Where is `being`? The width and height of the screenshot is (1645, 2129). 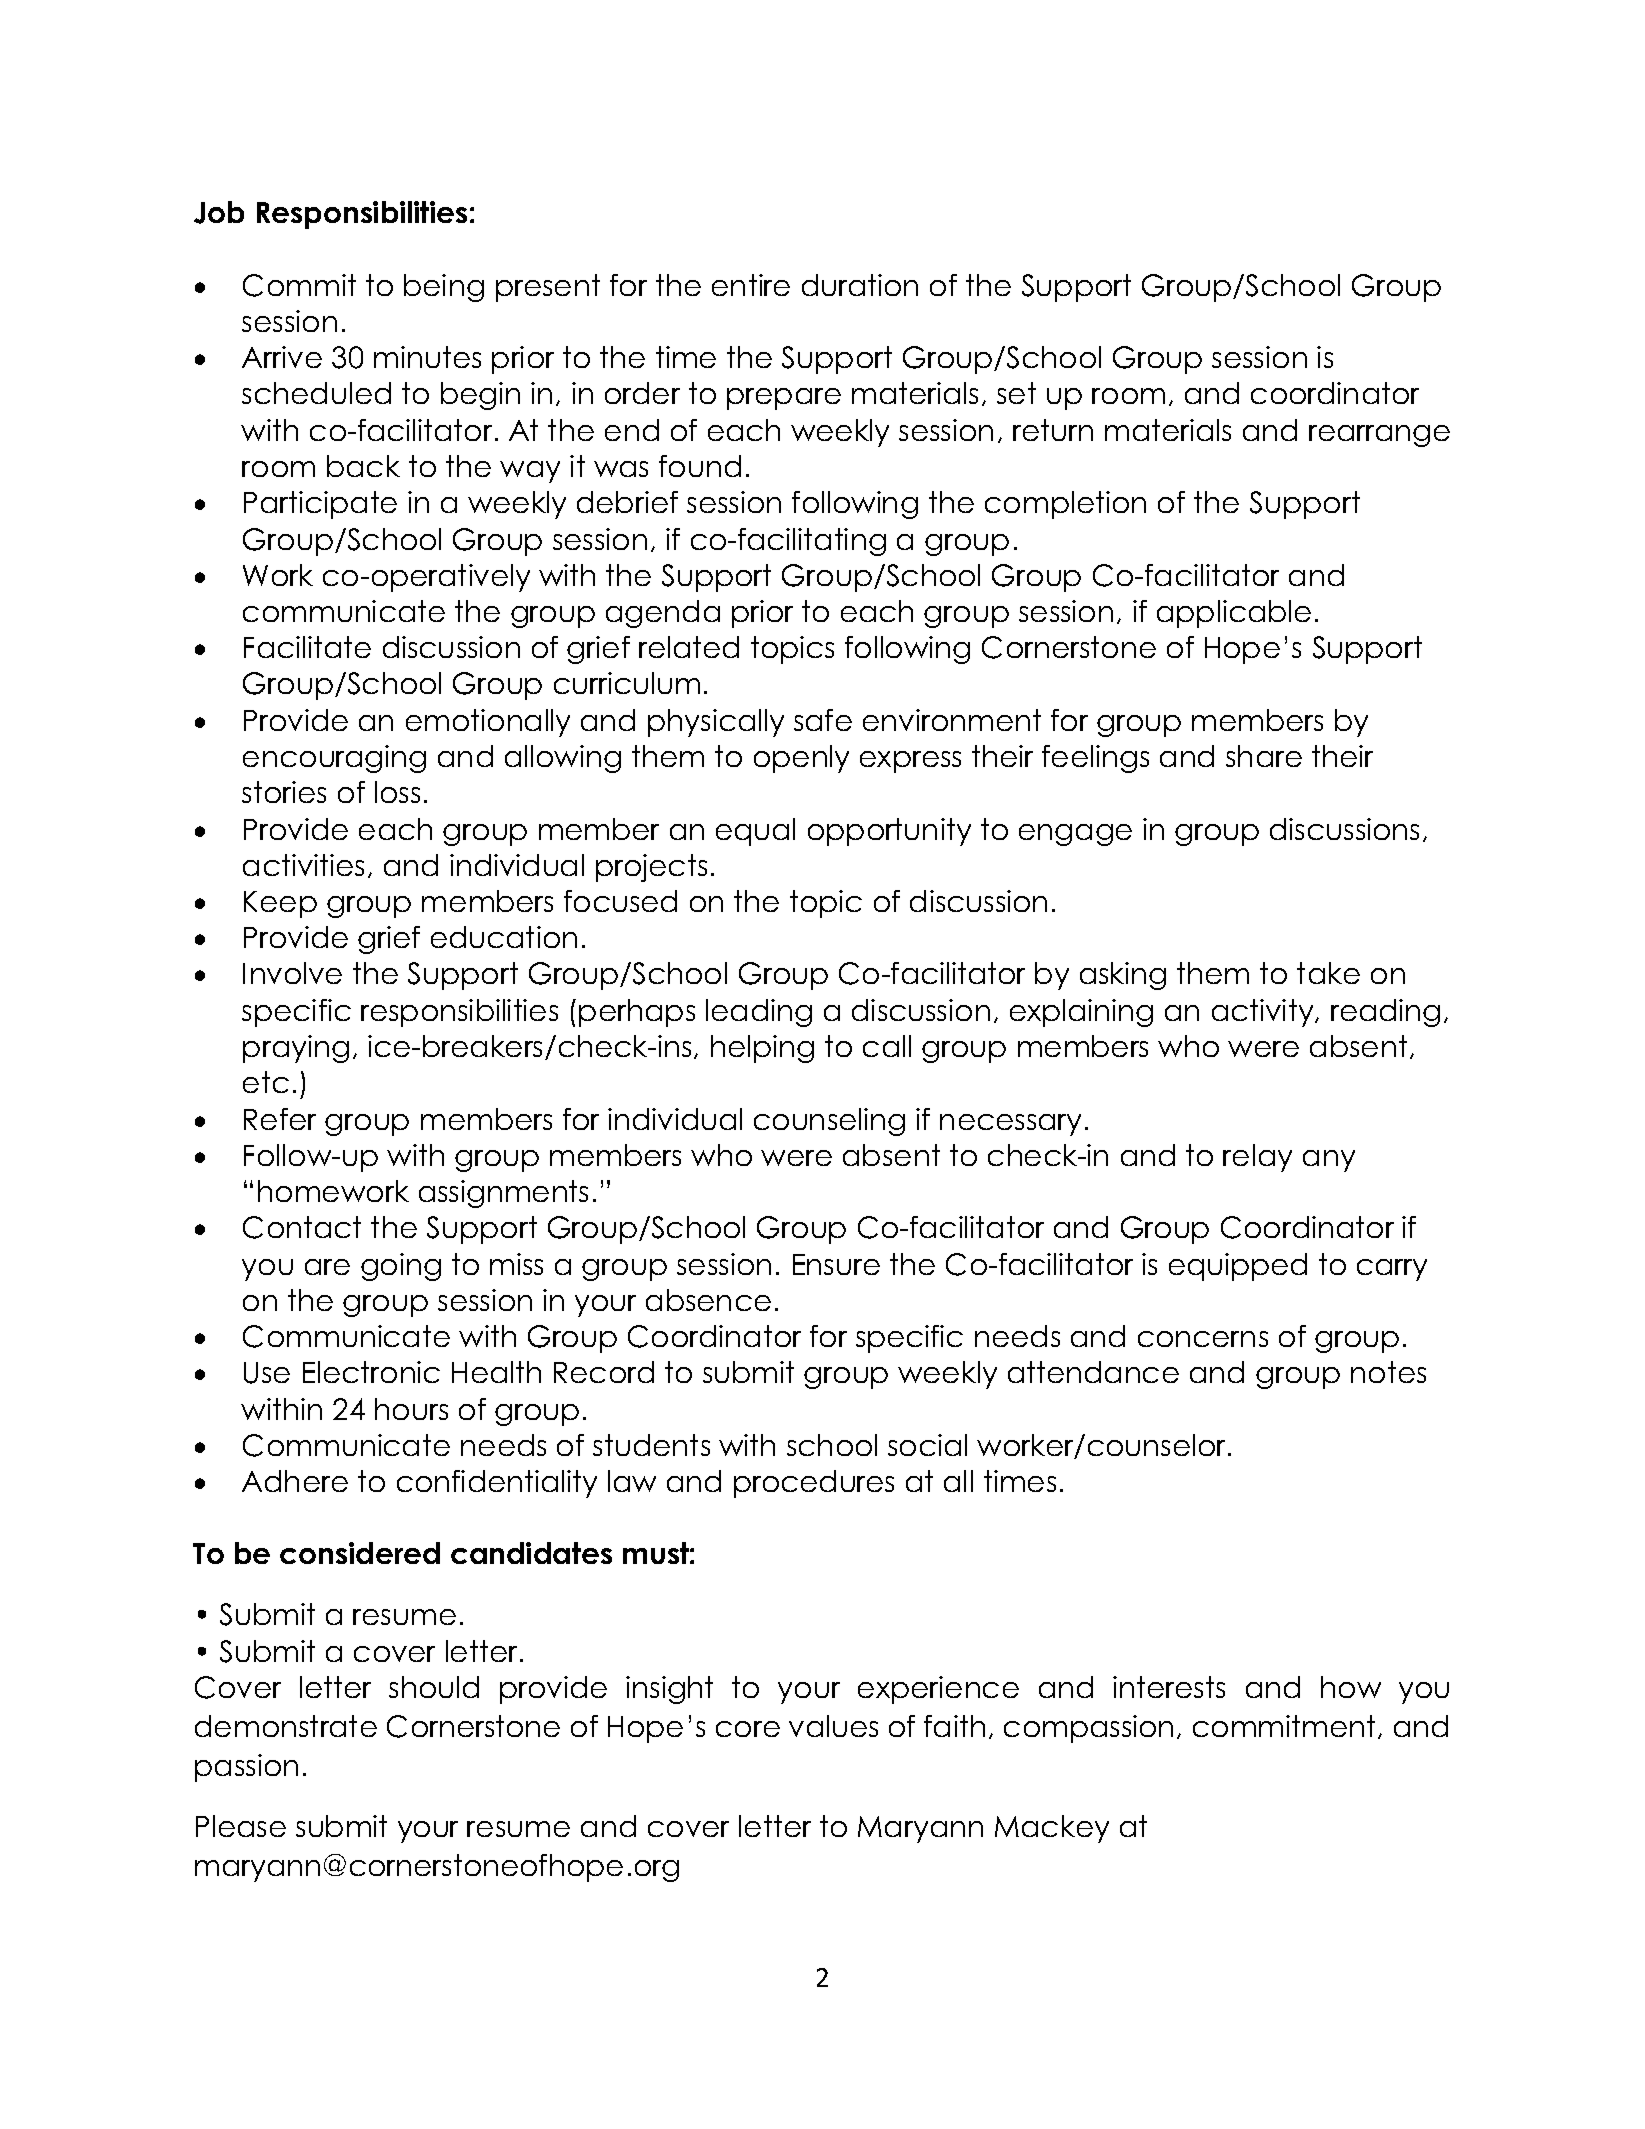 being is located at coordinates (444, 288).
